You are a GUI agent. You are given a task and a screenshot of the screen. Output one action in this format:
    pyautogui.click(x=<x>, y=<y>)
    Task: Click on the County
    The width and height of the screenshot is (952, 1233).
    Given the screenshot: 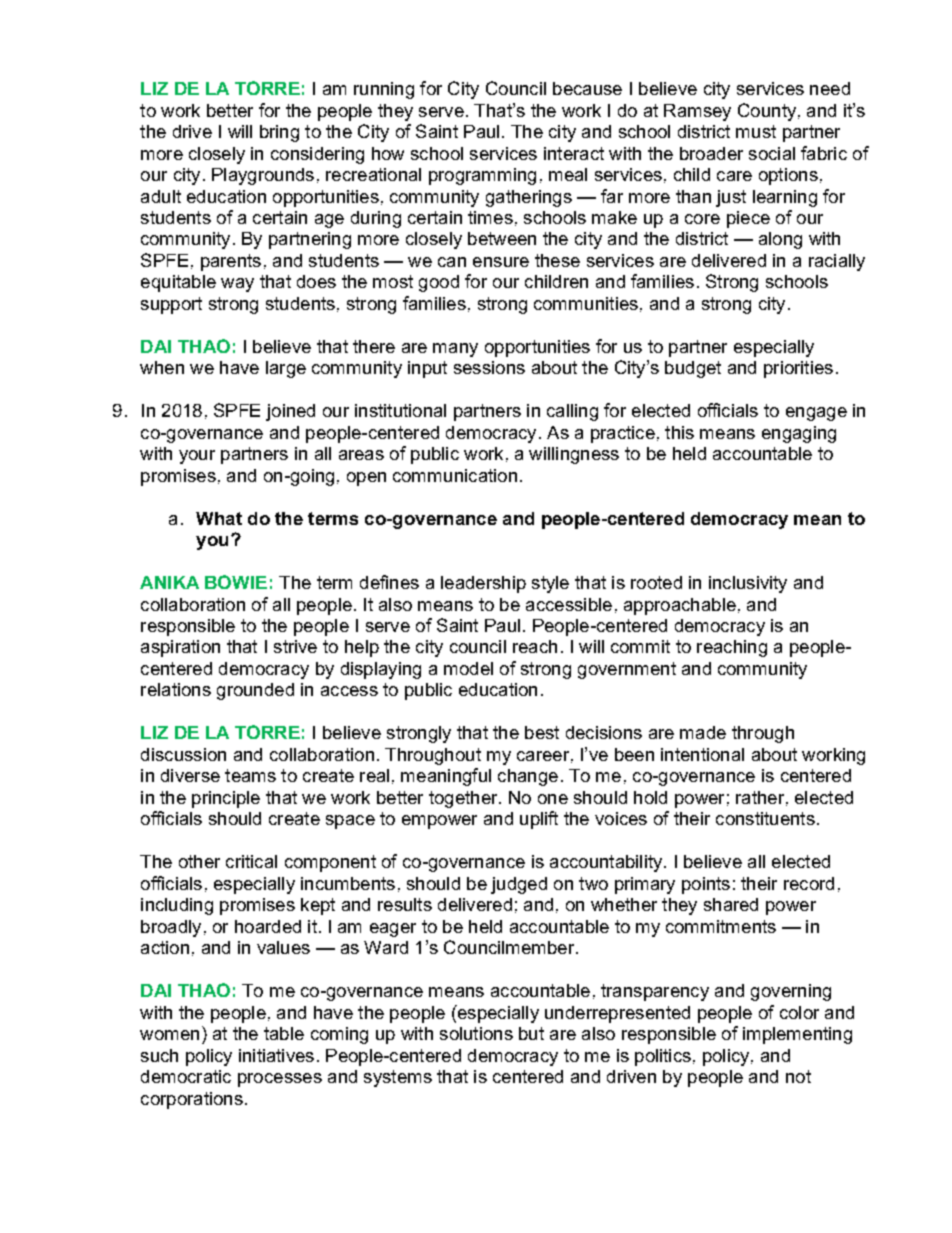 What is the action you would take?
    pyautogui.click(x=767, y=112)
